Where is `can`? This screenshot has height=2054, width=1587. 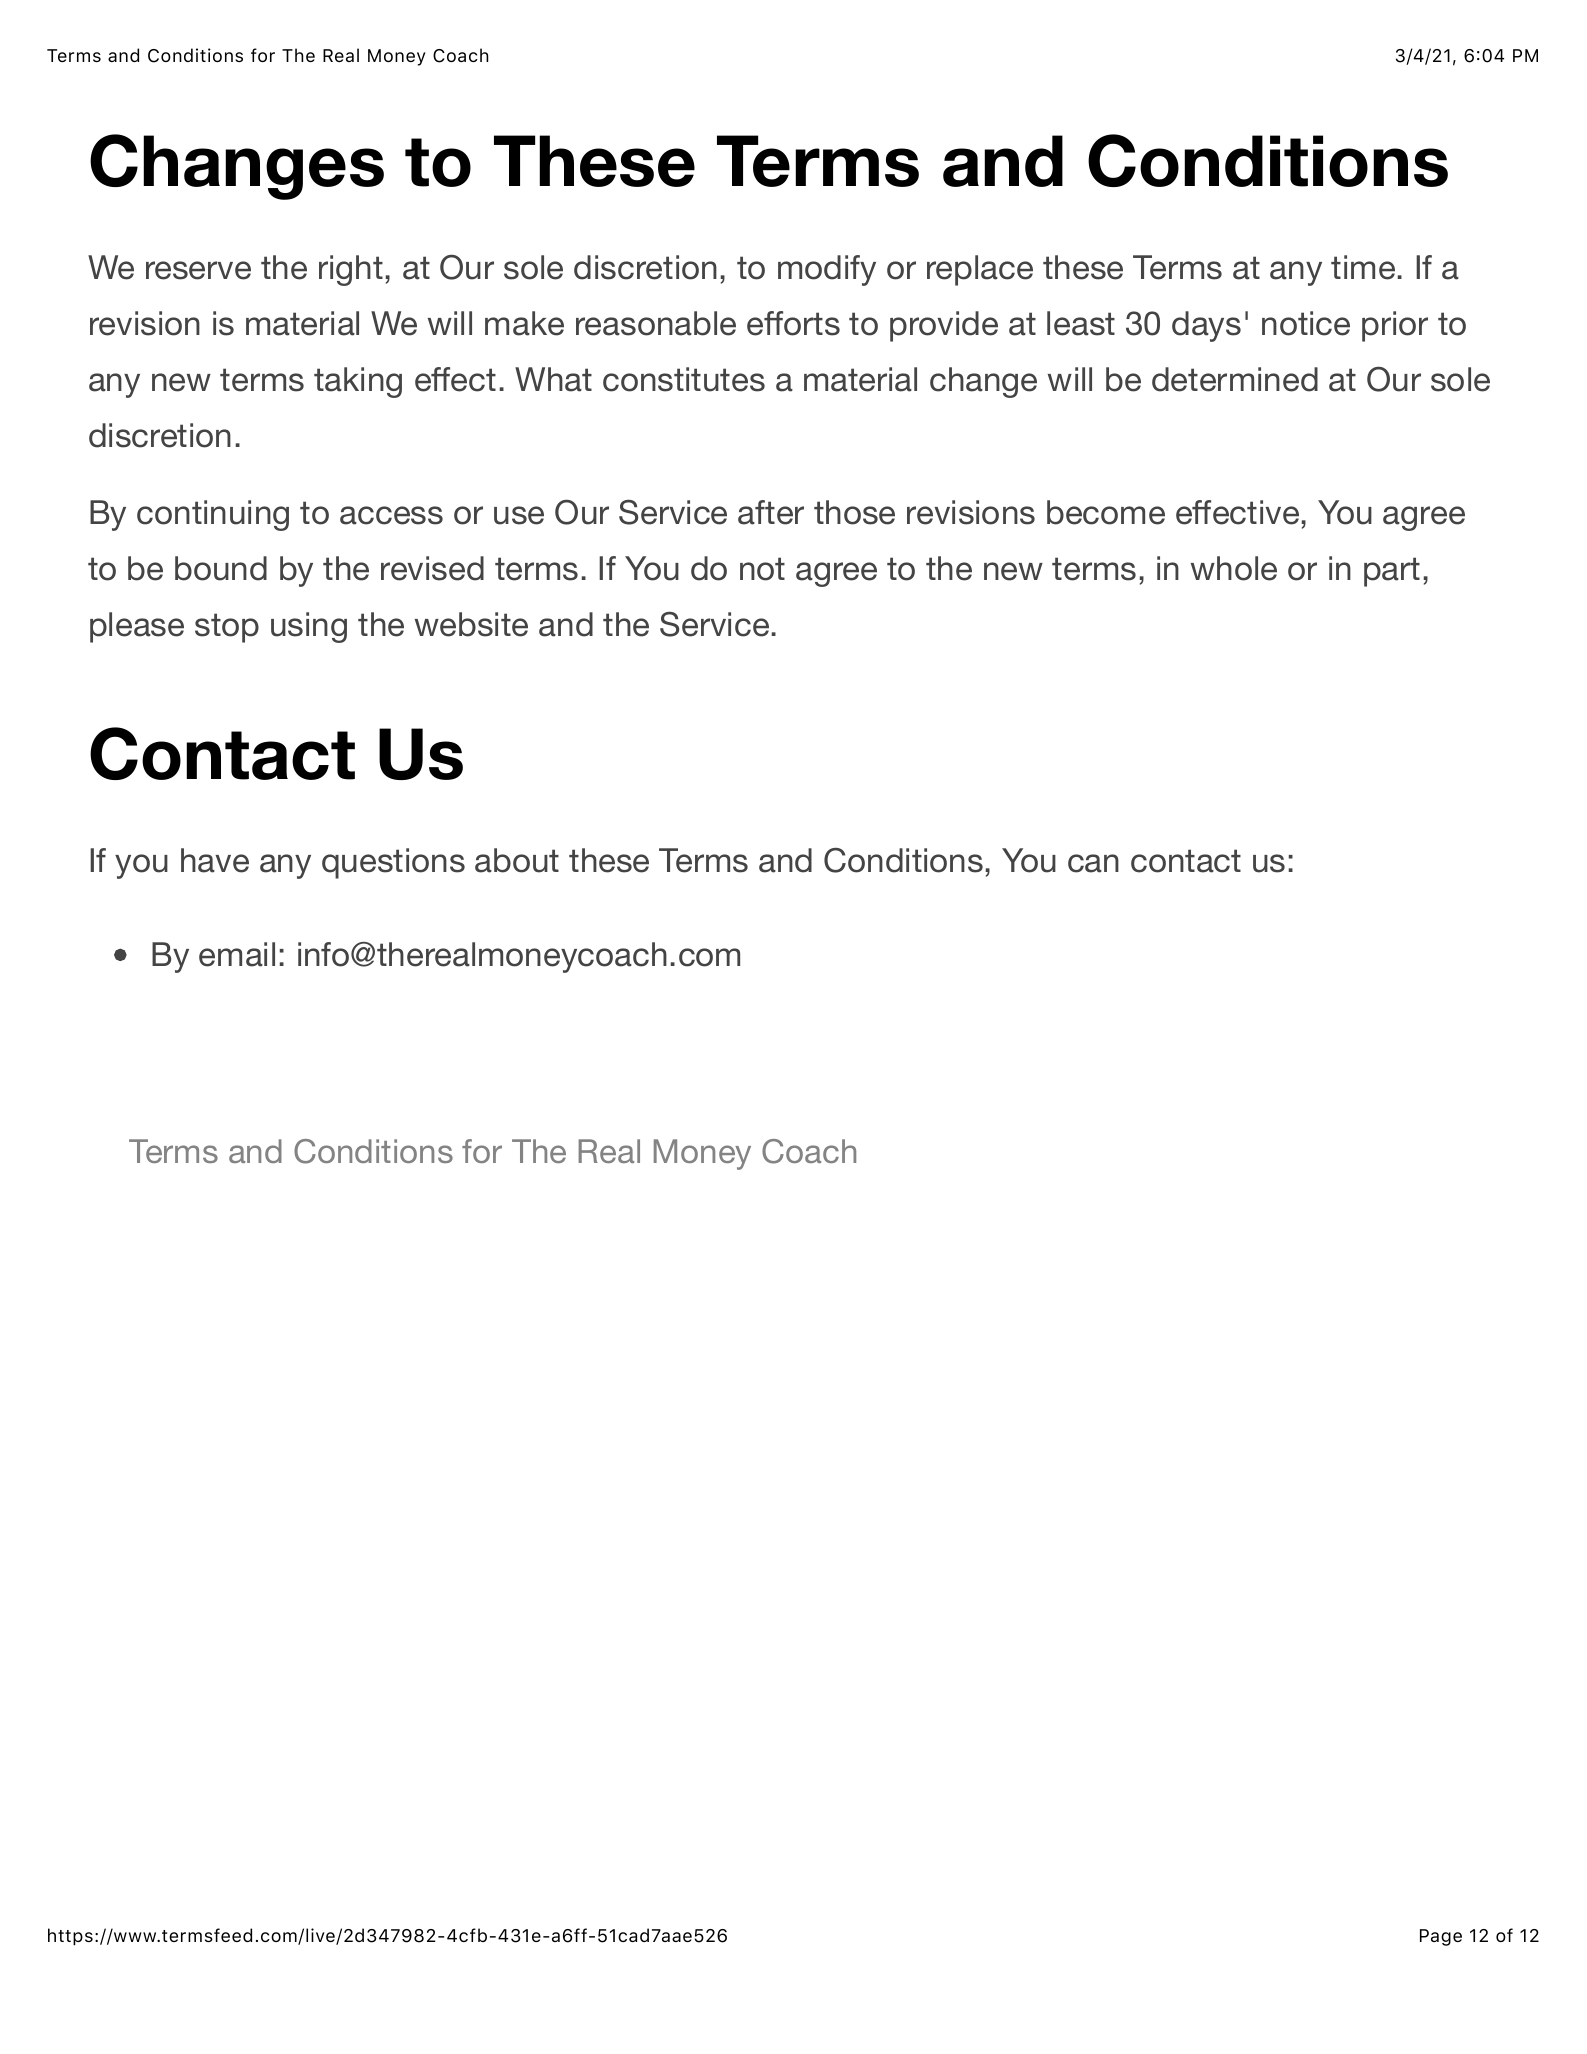
can is located at coordinates (1093, 863).
